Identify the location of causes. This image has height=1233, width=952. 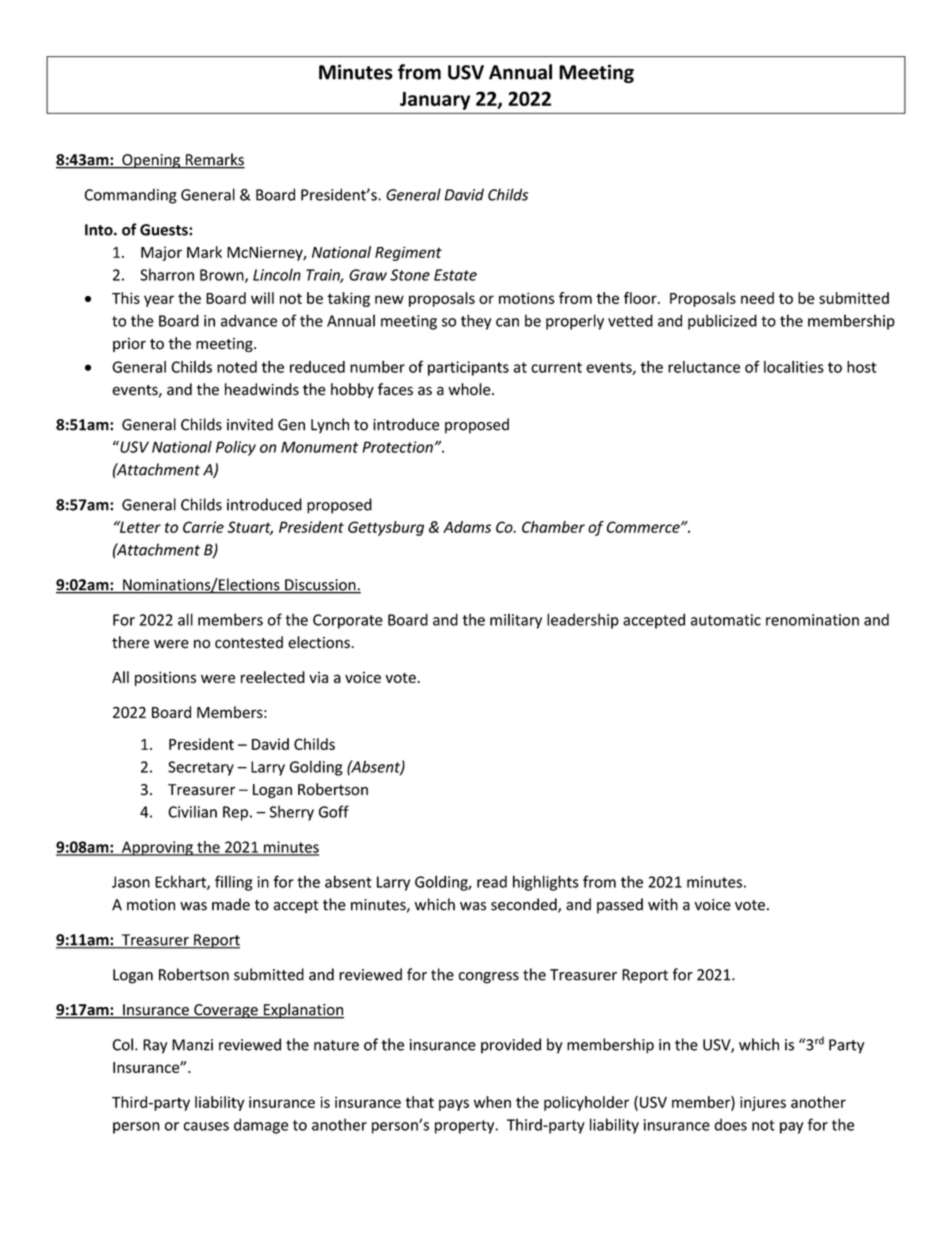
(206, 1126).
